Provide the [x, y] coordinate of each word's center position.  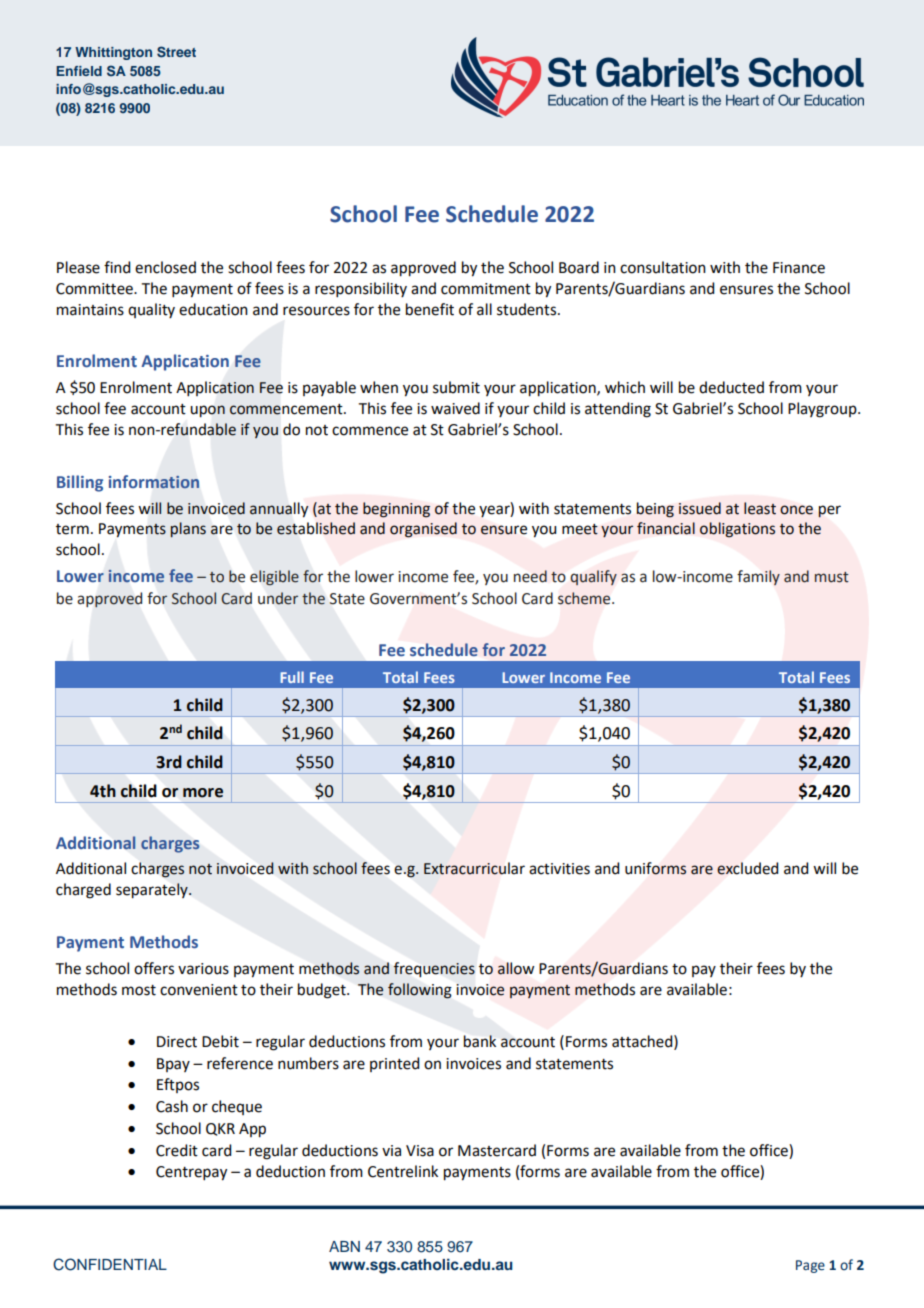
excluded [747, 868]
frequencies [434, 969]
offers [154, 968]
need [530, 576]
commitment [486, 289]
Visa [420, 1151]
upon [207, 411]
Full [292, 677]
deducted [731, 387]
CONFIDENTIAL [110, 1264]
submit [456, 387]
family [758, 578]
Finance [799, 268]
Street [176, 52]
